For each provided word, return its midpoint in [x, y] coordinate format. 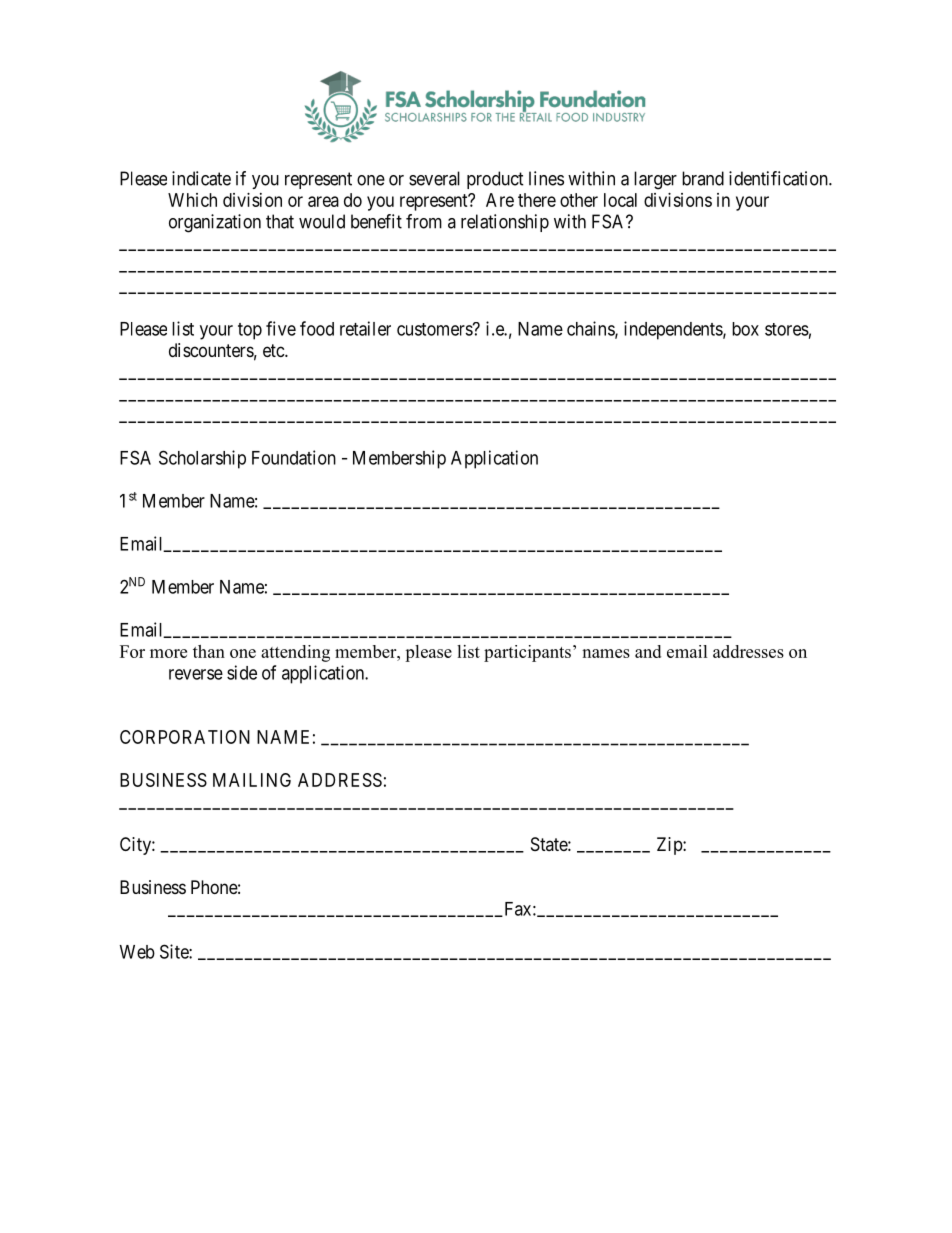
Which [192, 200]
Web [137, 952]
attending [295, 653]
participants [527, 653]
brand [703, 178]
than [209, 651]
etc [274, 350]
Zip [670, 846]
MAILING [252, 780]
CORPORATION [185, 737]
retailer [365, 328]
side [242, 672]
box [745, 329]
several [434, 178]
